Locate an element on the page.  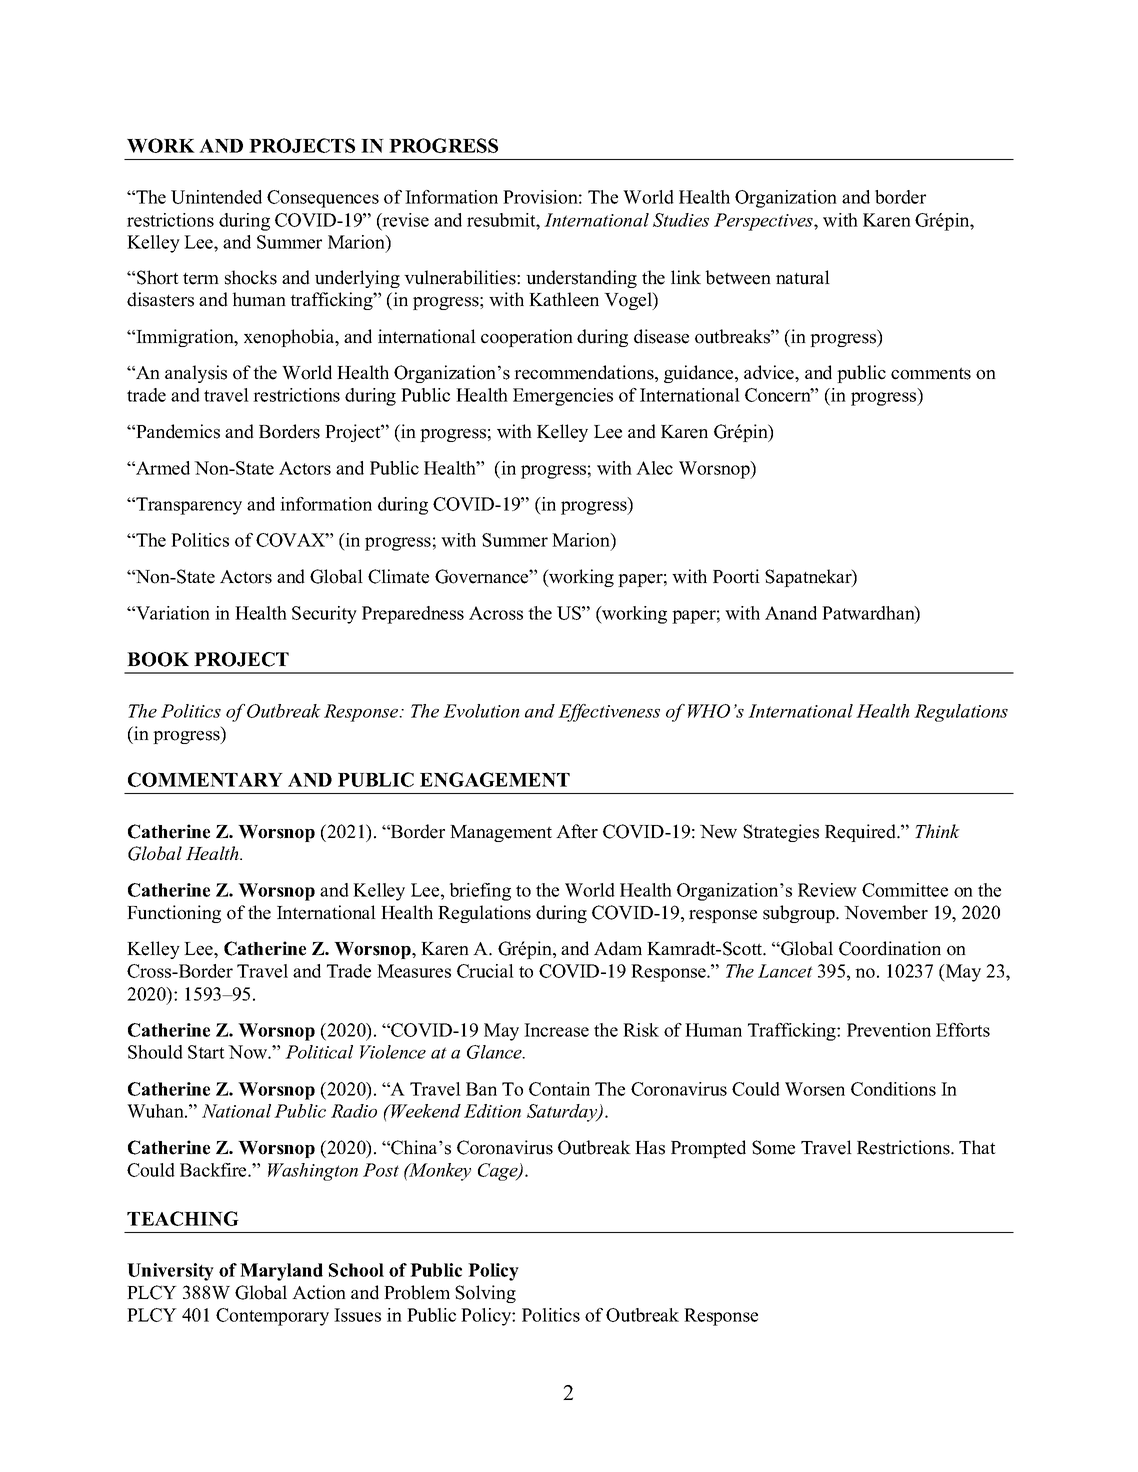
understanding is located at coordinates (581, 279).
